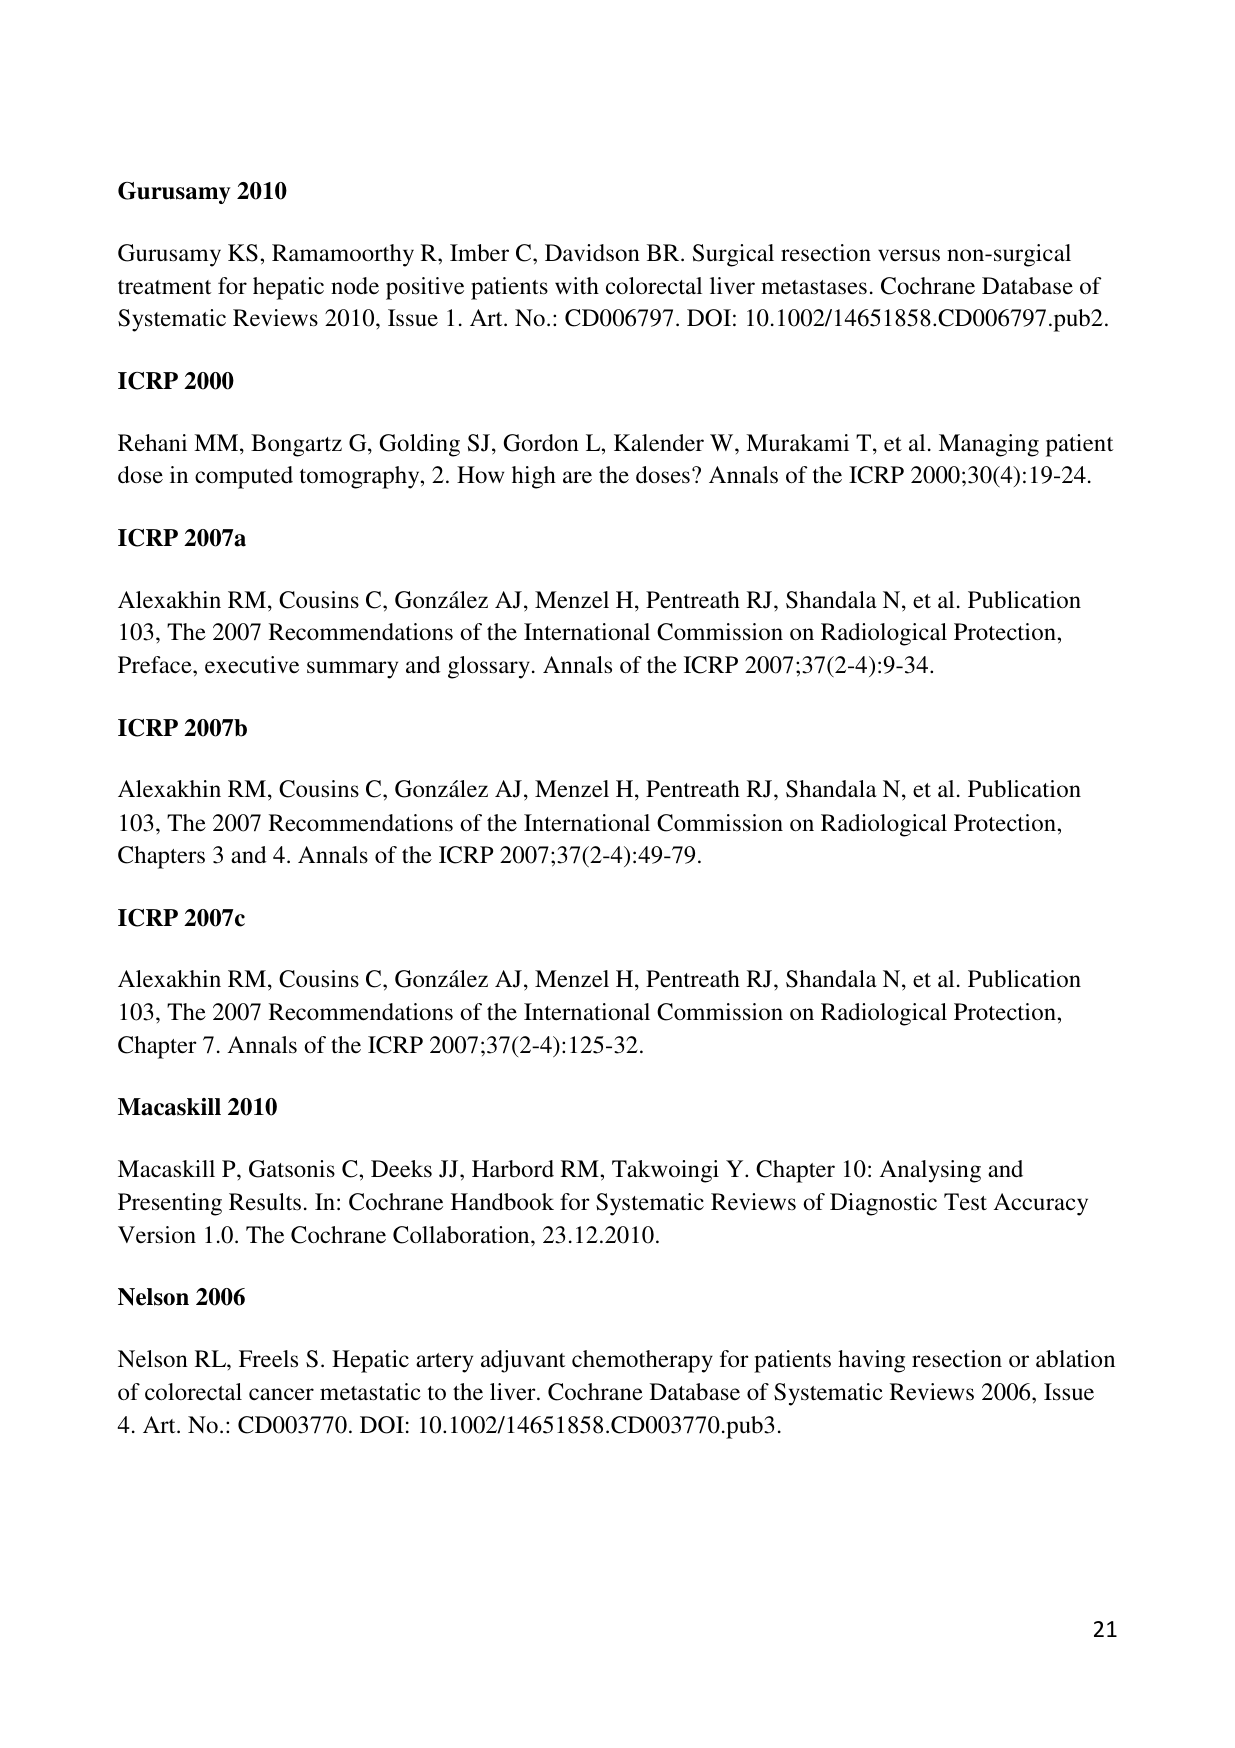 The width and height of the page is (1235, 1748). Describe the element at coordinates (930, 1171) in the page. I see `Analysing` at that location.
